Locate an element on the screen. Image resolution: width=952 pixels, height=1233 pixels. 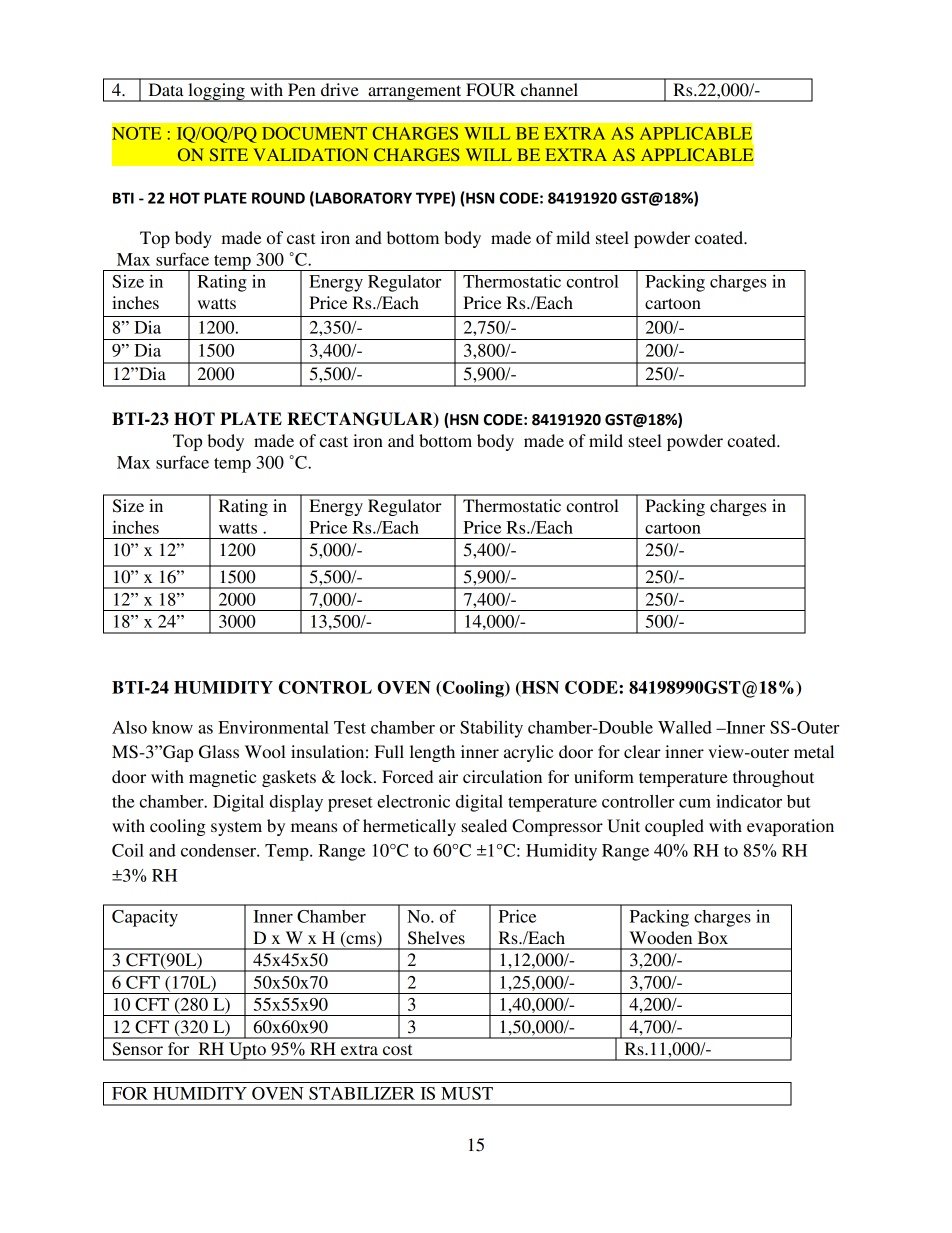
DOCUMENT is located at coordinates (314, 133).
